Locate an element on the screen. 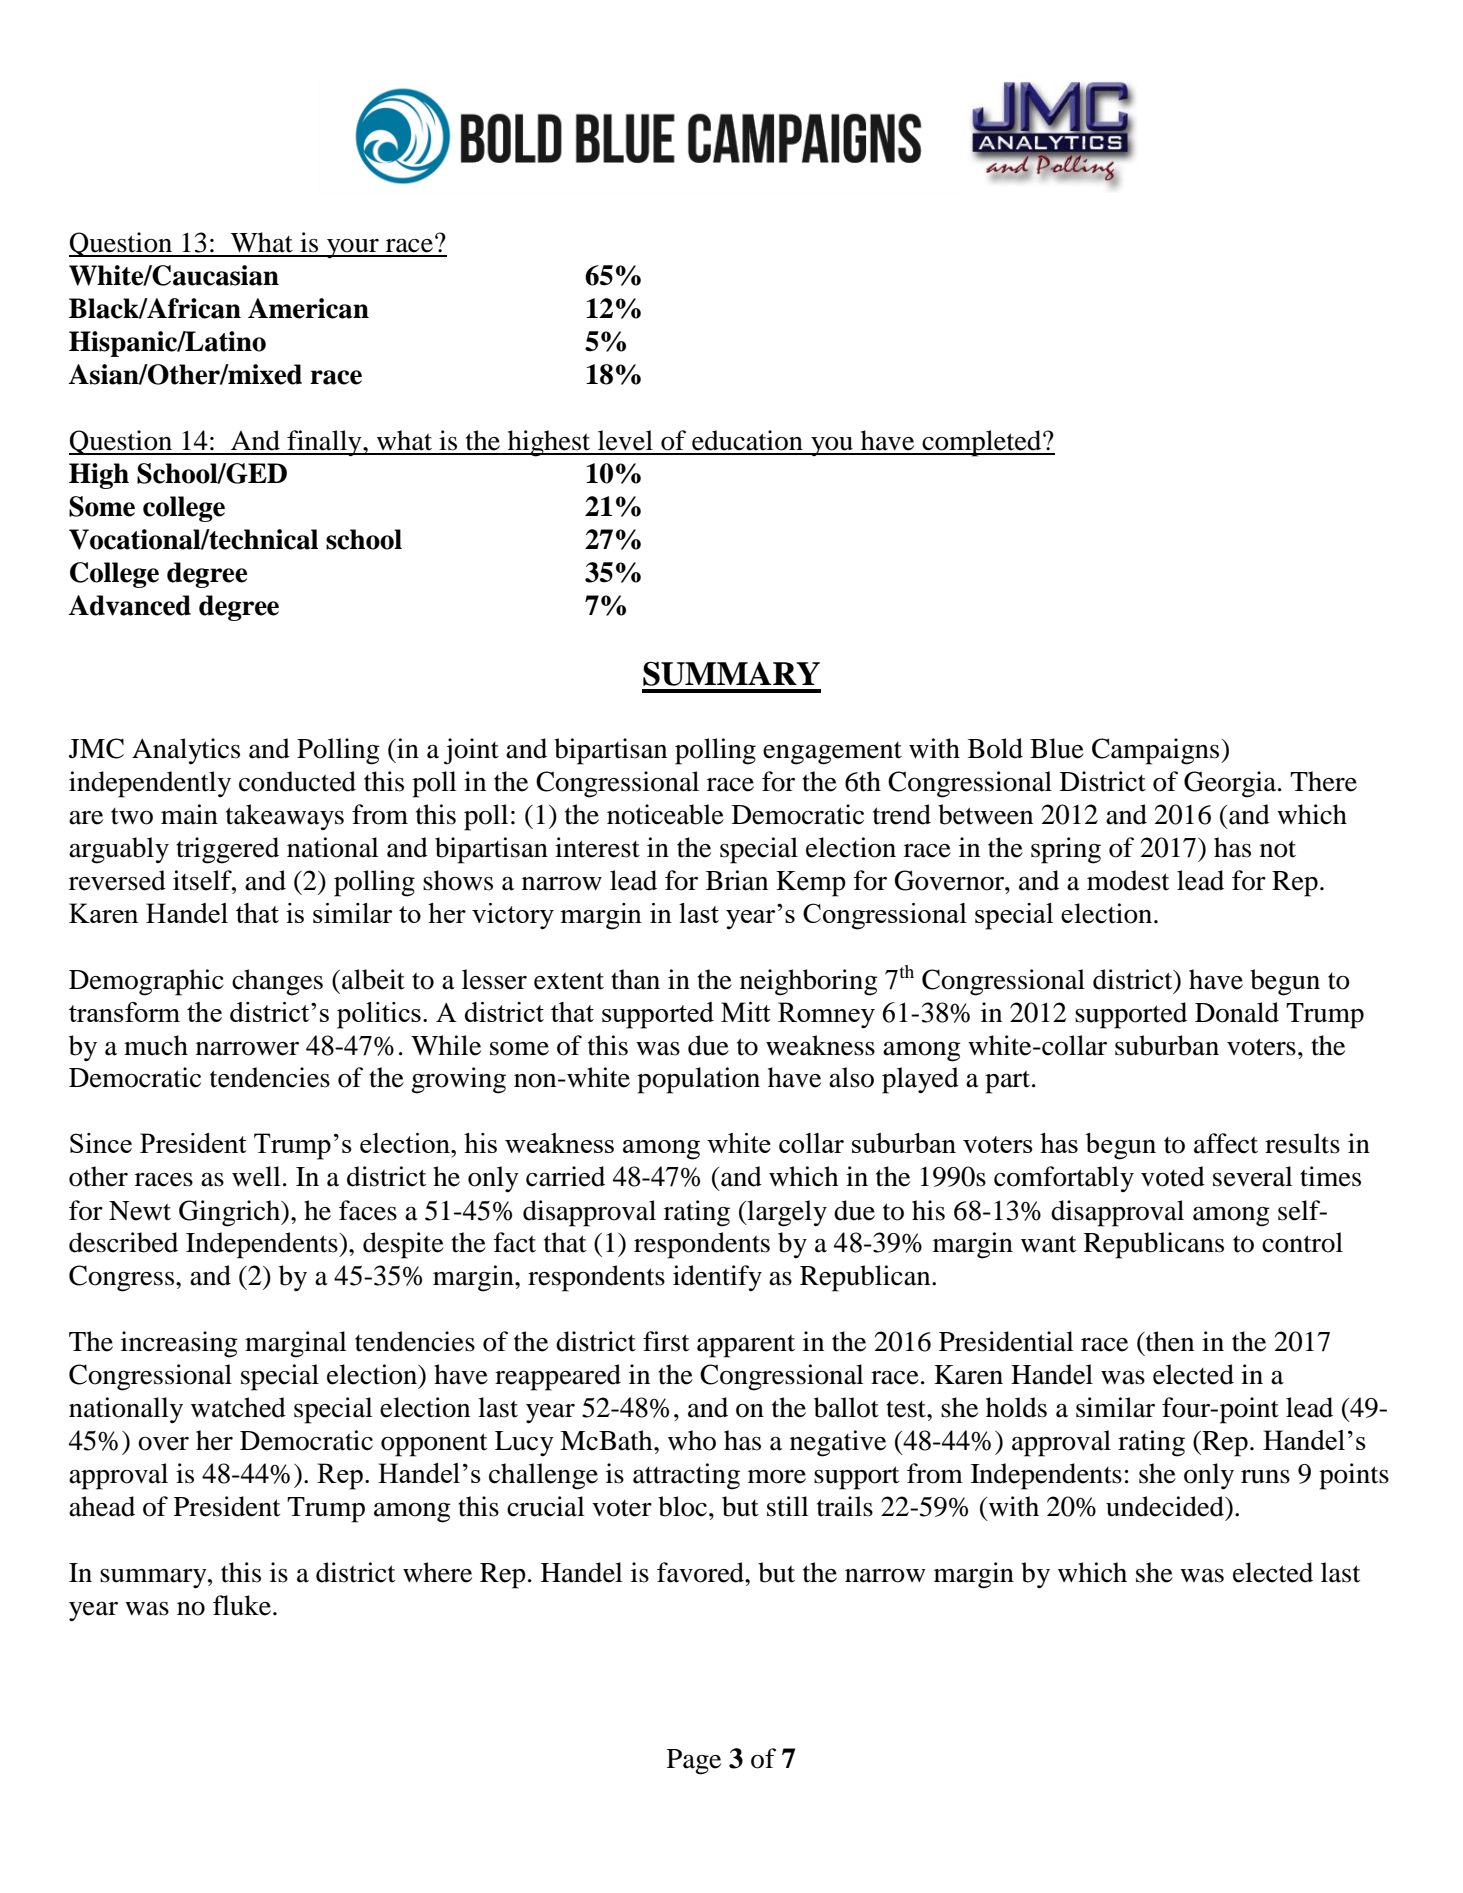  Mitt is located at coordinates (746, 1012).
